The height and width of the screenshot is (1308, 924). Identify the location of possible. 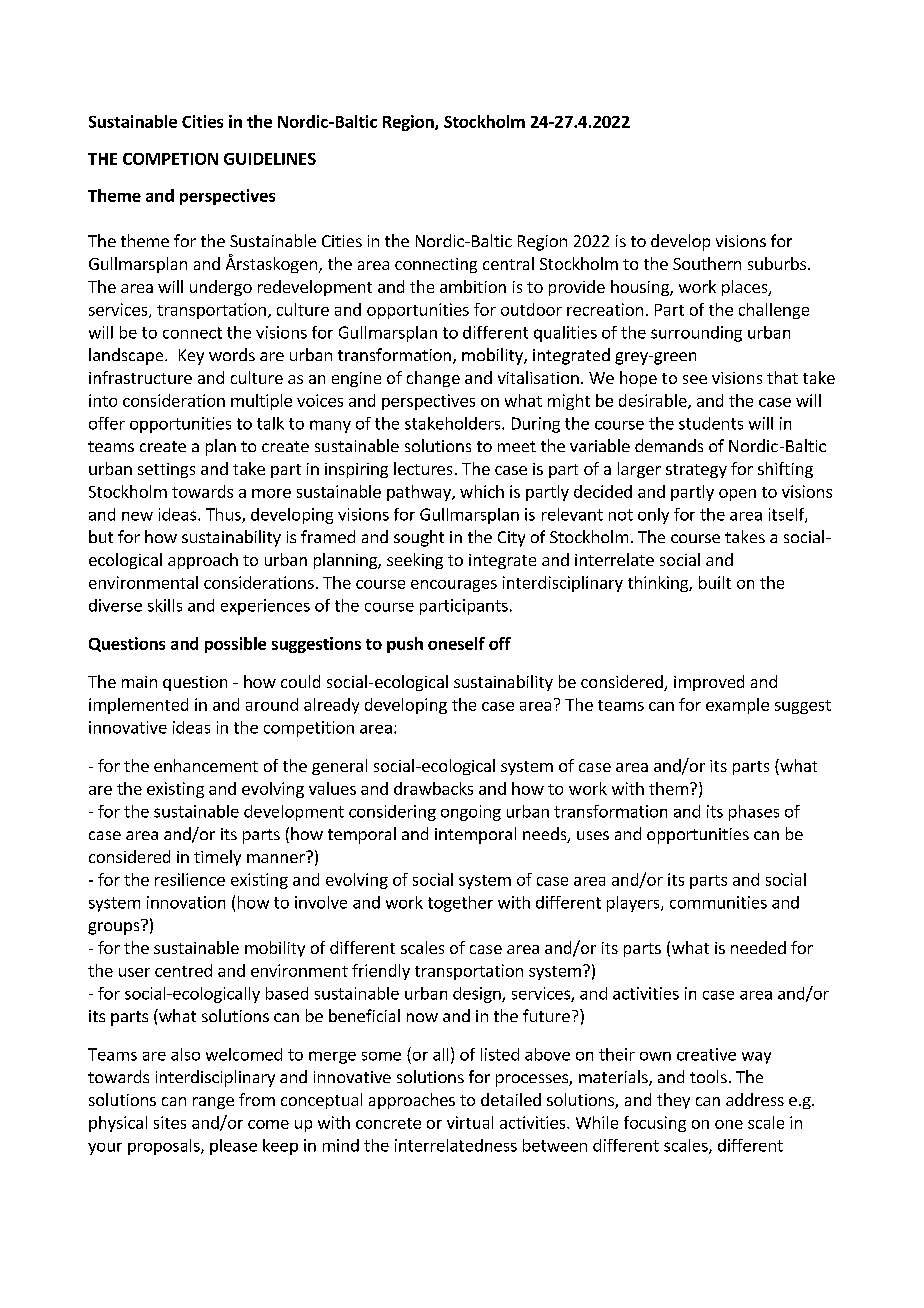
(235, 645).
